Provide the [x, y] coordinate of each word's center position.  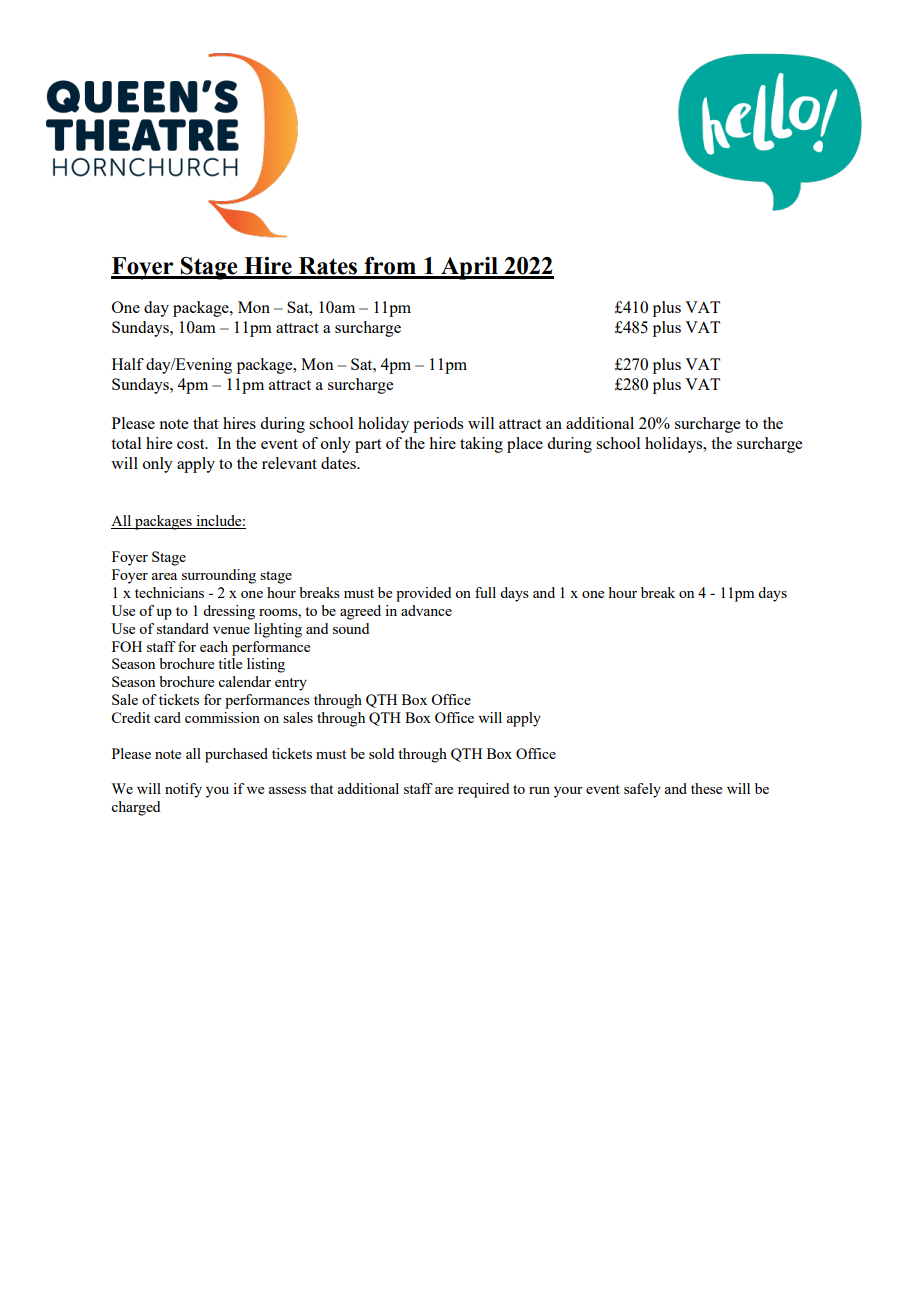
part [368, 446]
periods [438, 425]
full [485, 592]
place [525, 445]
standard [183, 628]
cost [192, 444]
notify [183, 790]
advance [426, 610]
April [469, 268]
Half [128, 364]
